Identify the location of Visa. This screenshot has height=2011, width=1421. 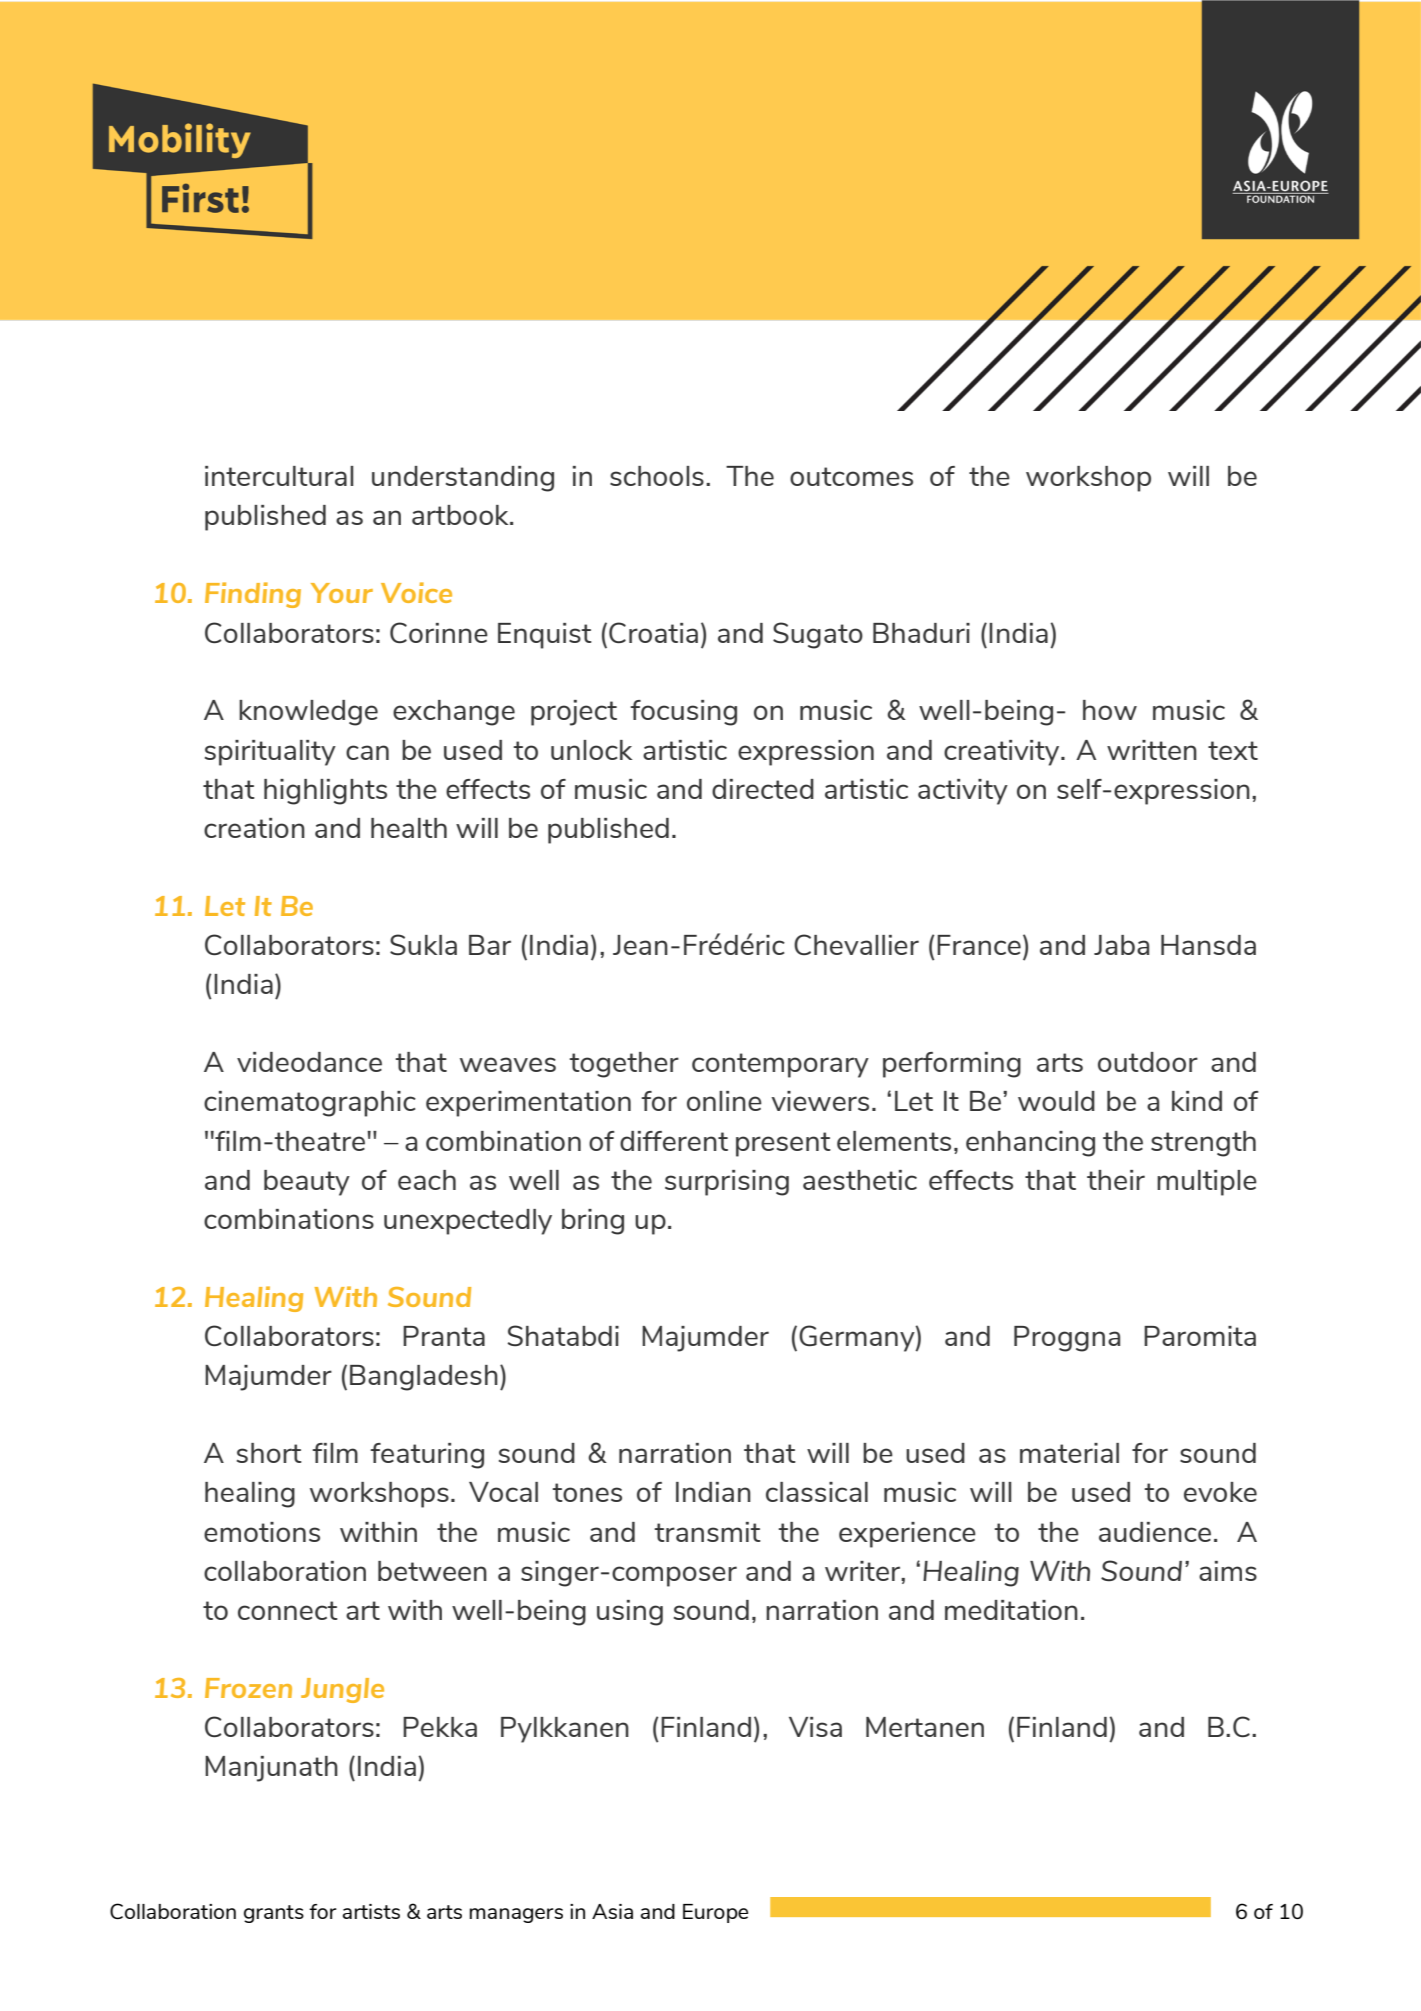
(815, 1727).
